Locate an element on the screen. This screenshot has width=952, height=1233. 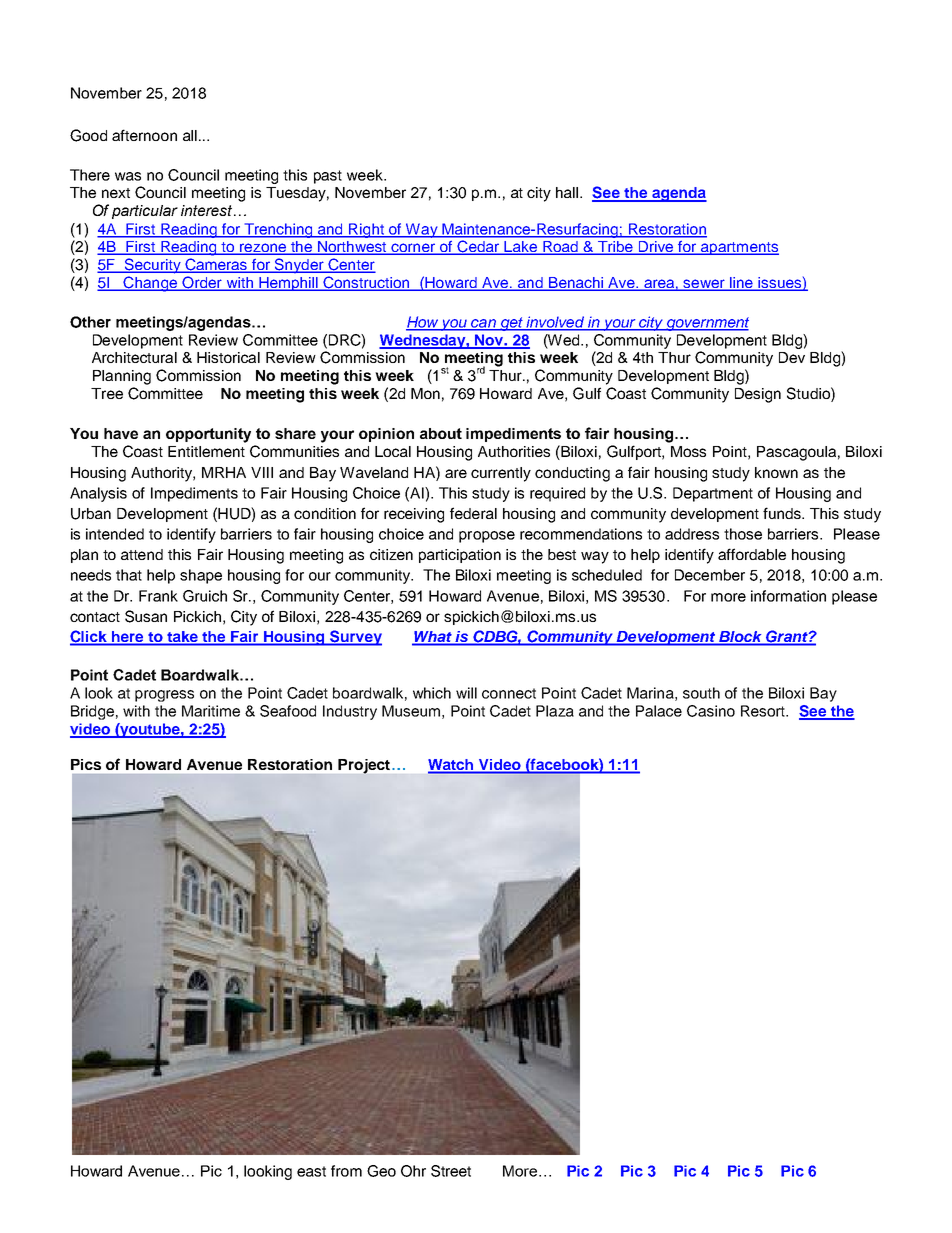
Pics is located at coordinates (86, 764).
